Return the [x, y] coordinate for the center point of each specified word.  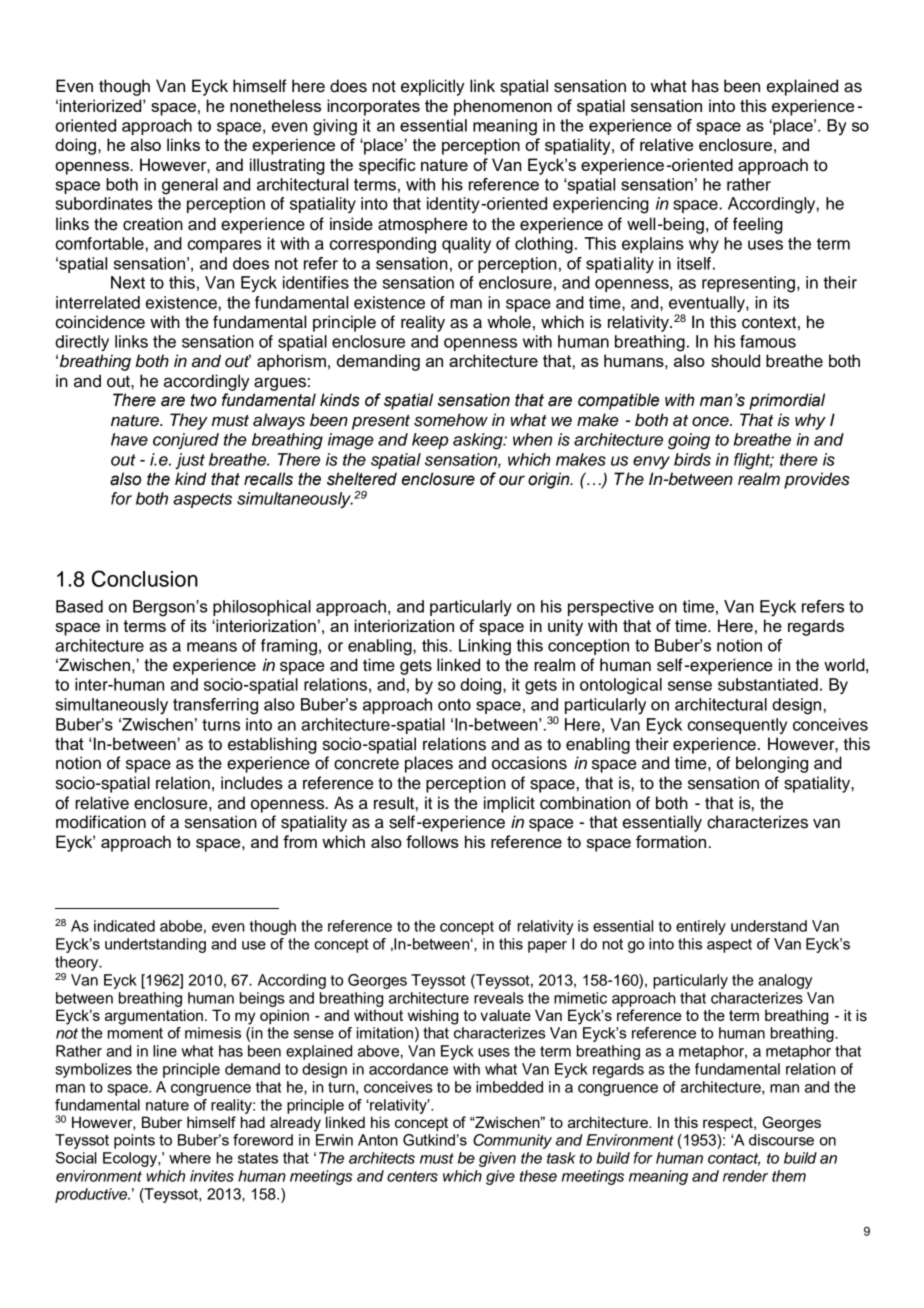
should [735, 361]
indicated [124, 926]
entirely [701, 927]
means [212, 647]
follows [432, 841]
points [134, 1141]
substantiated [768, 684]
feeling [758, 225]
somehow [451, 420]
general [190, 186]
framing [289, 647]
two [204, 400]
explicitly [433, 87]
